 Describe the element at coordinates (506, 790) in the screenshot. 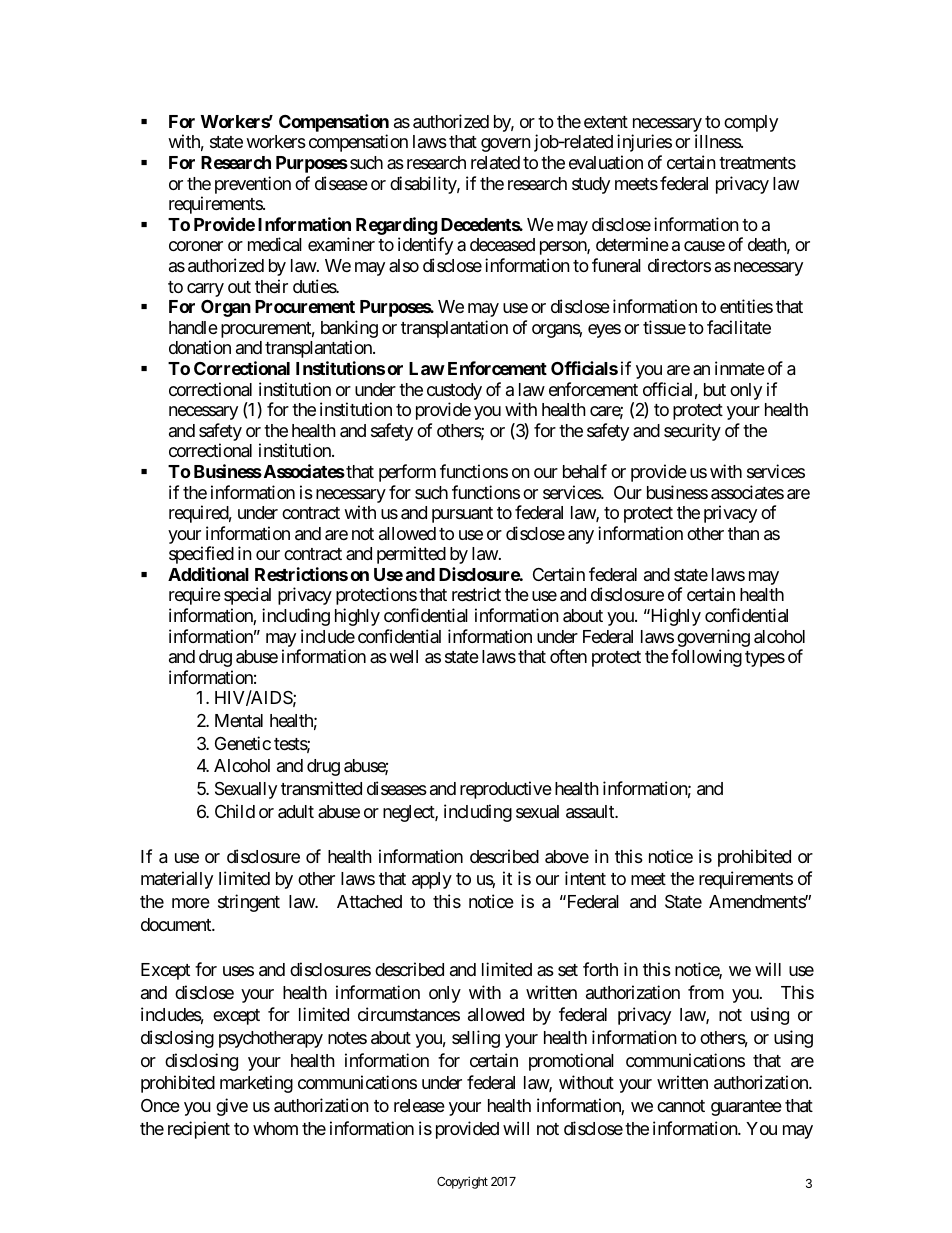

I see `reproductive` at that location.
